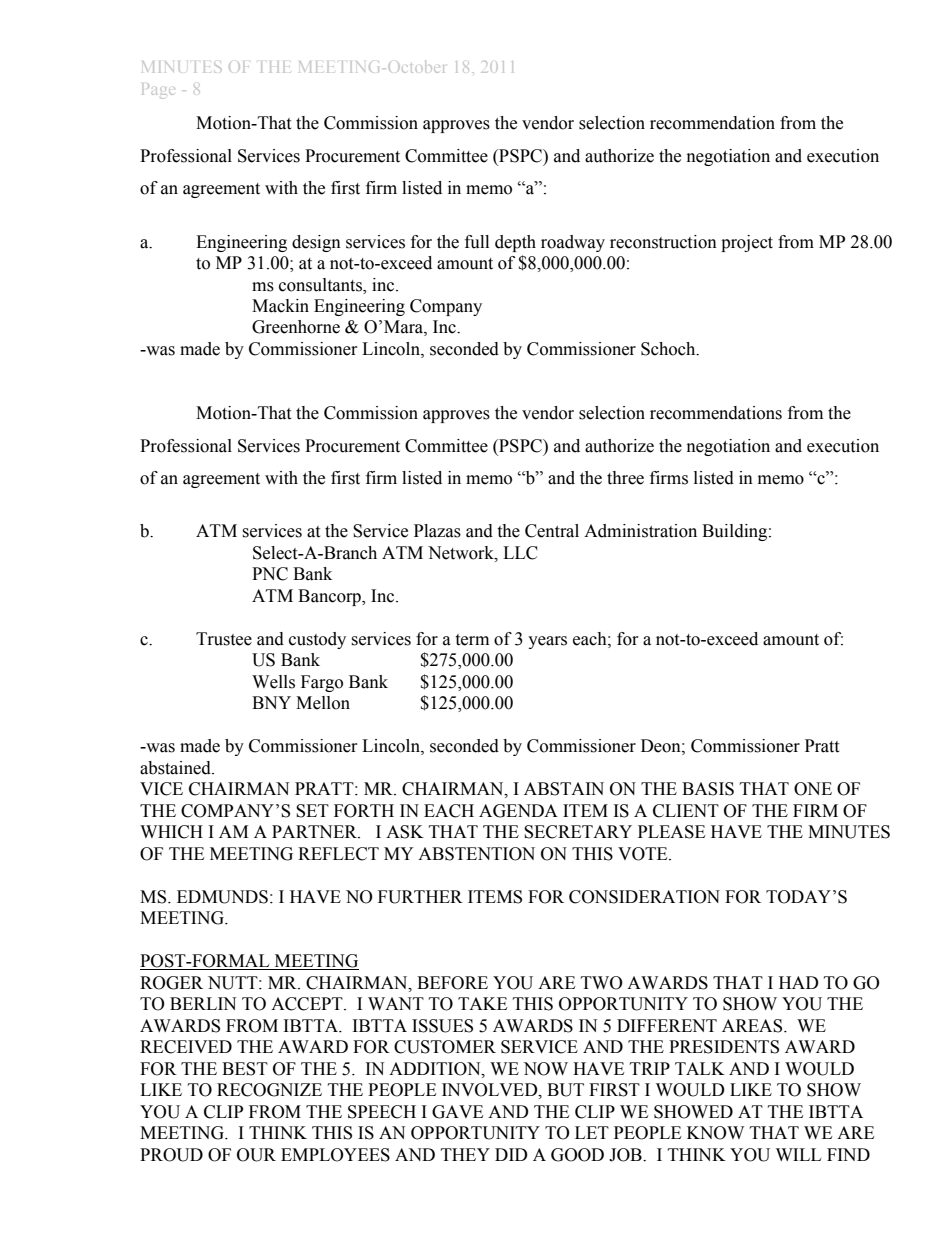  I want to click on Page, so click(158, 91).
